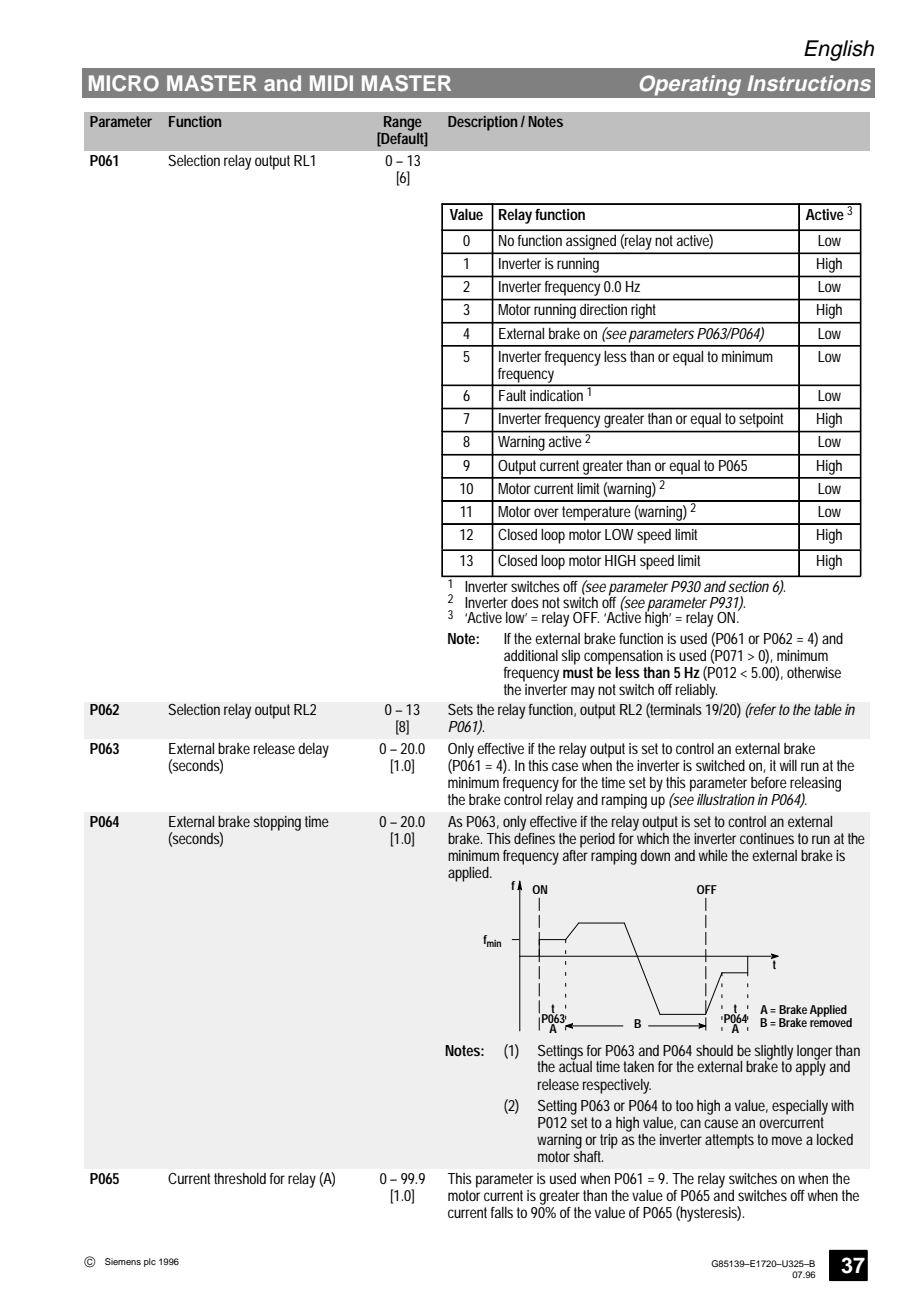 The height and width of the screenshot is (1308, 924). I want to click on MICRO, so click(124, 83).
